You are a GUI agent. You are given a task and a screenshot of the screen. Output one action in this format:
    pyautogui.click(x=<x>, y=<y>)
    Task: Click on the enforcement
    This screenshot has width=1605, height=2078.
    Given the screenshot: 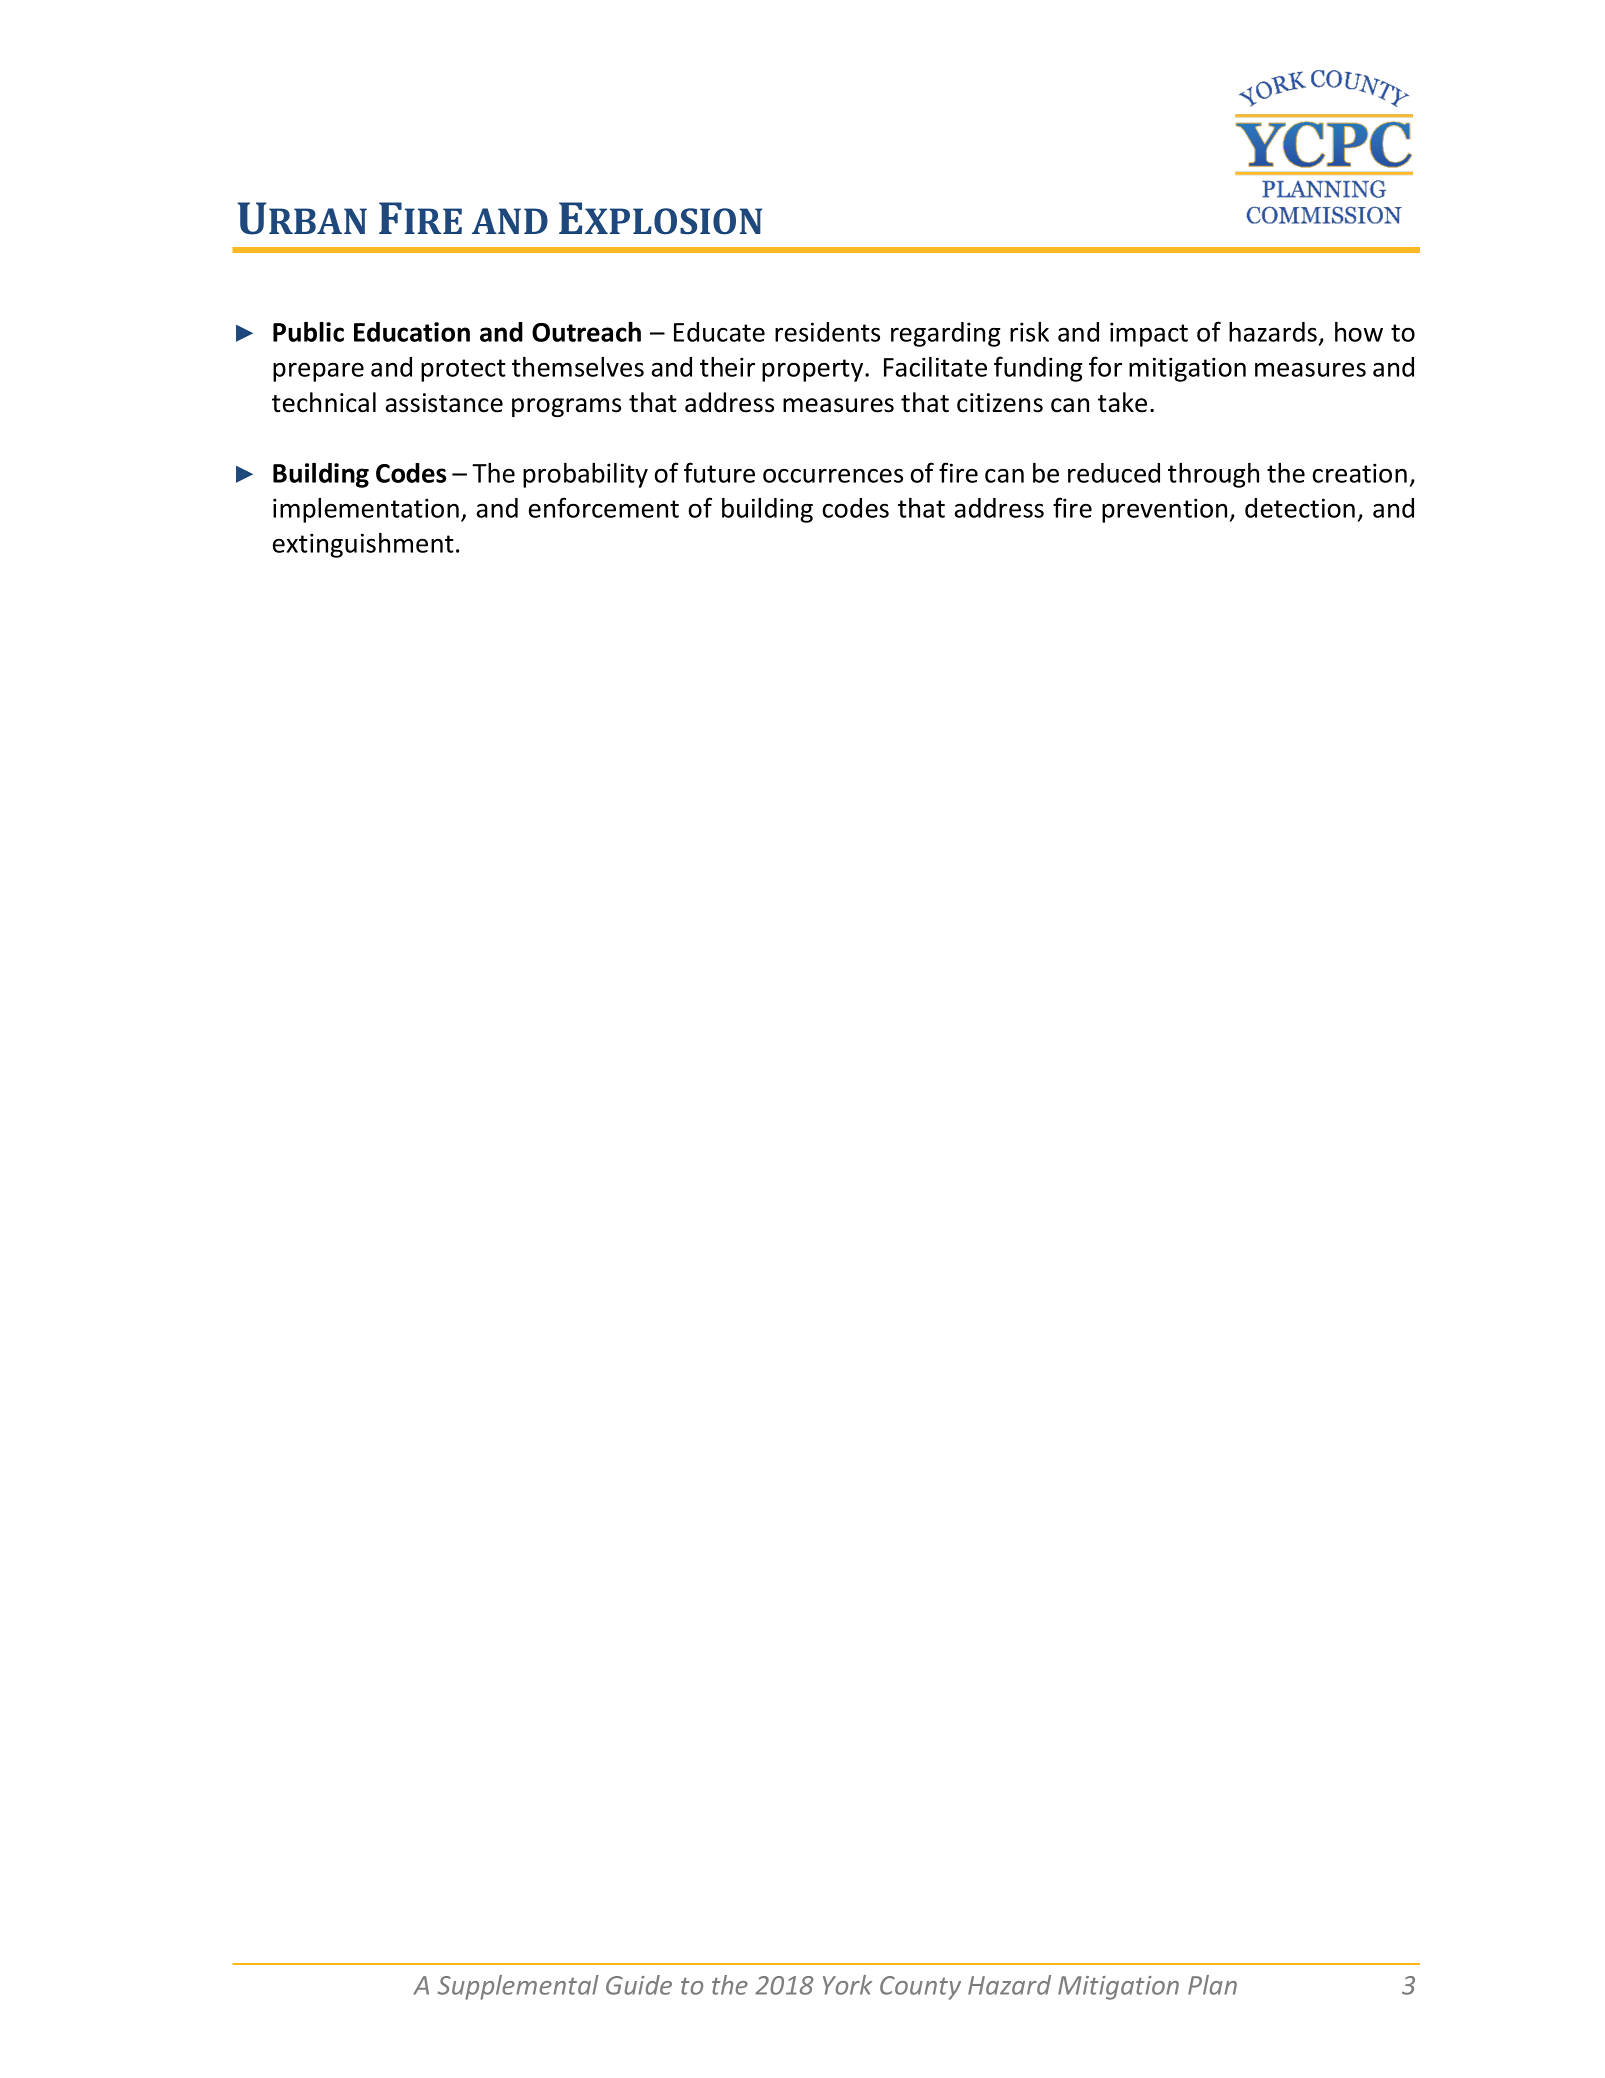 What is the action you would take?
    pyautogui.click(x=604, y=507)
